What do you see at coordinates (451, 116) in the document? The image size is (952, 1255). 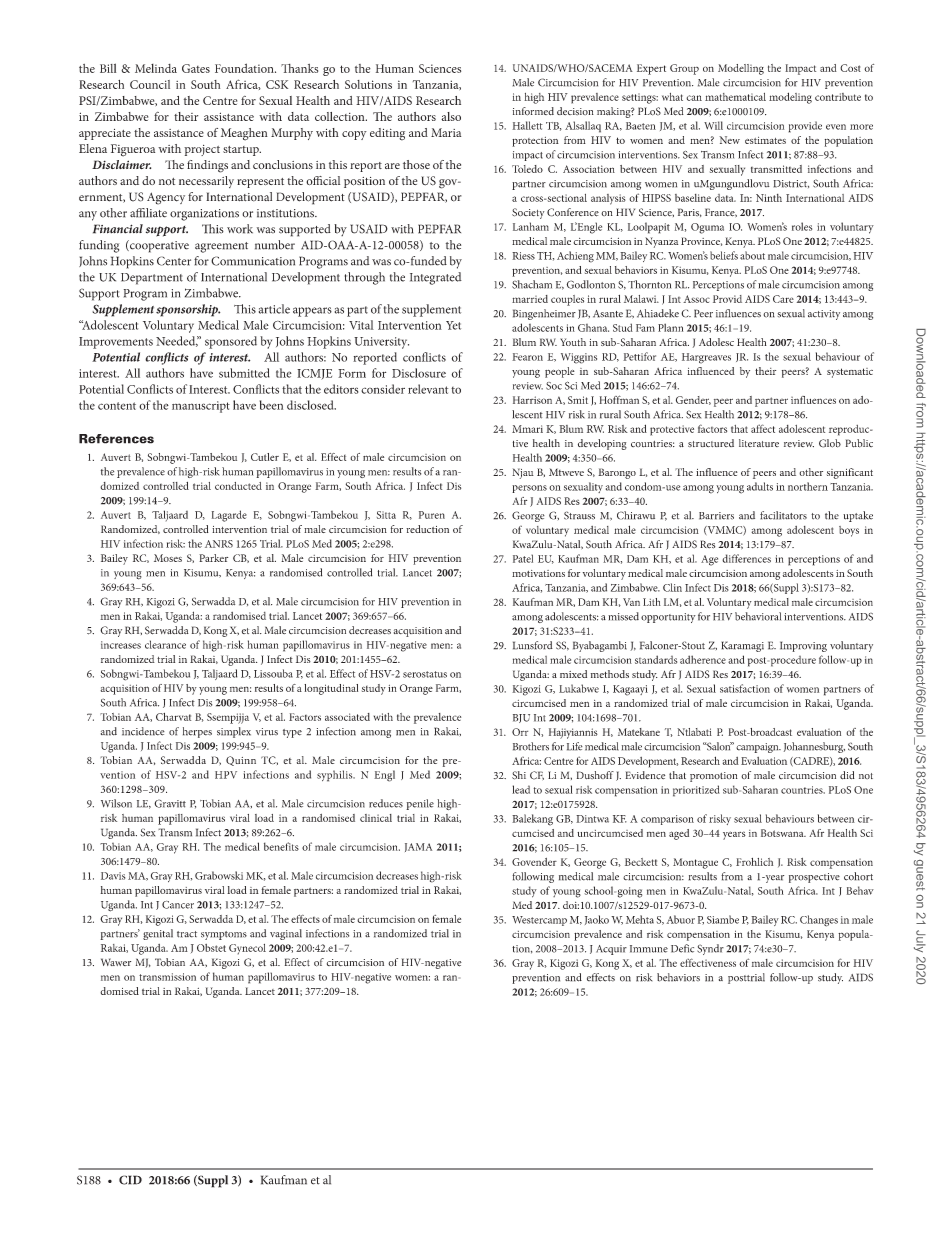 I see `also` at bounding box center [451, 116].
